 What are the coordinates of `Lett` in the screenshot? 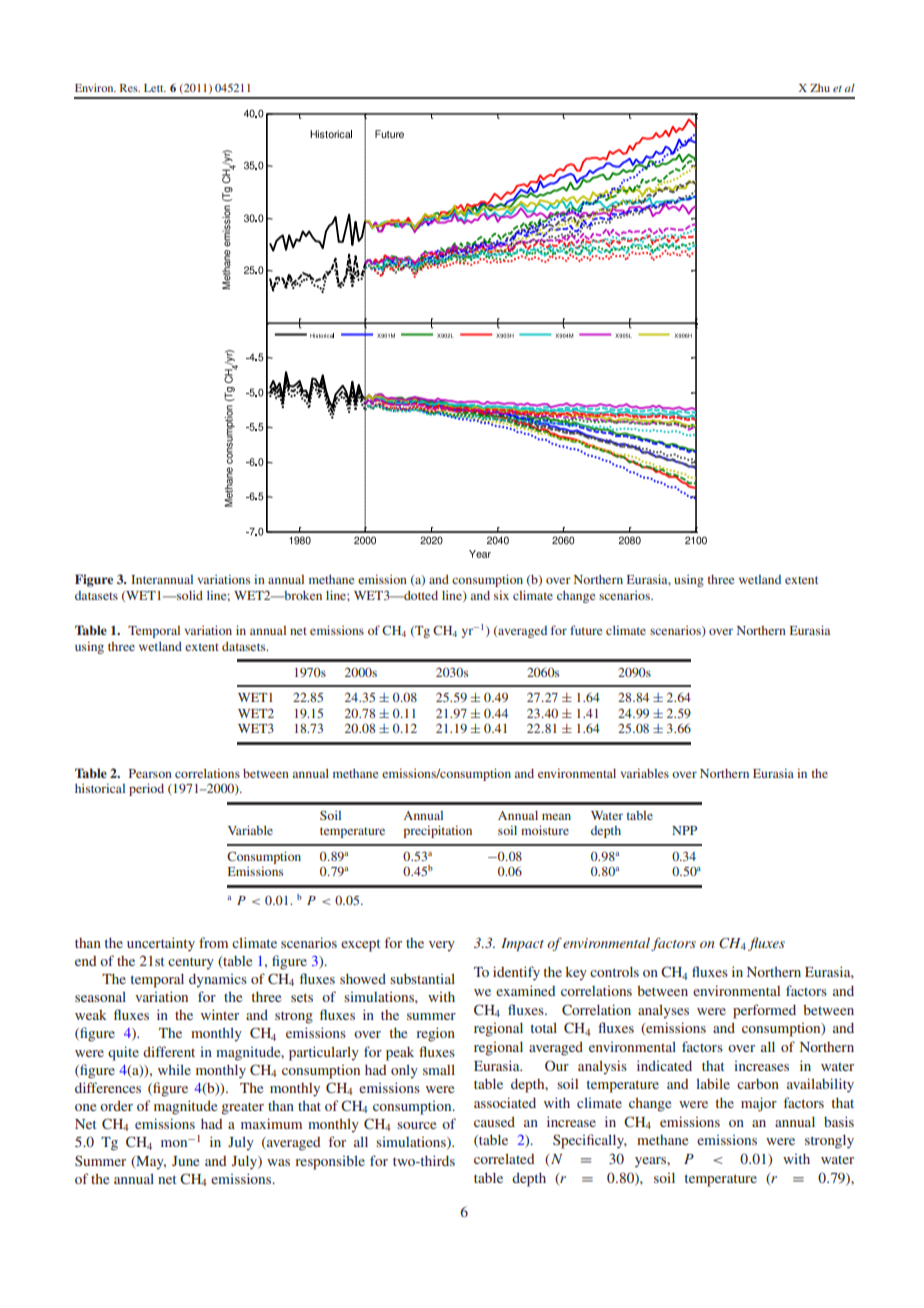 It's located at (155, 88).
